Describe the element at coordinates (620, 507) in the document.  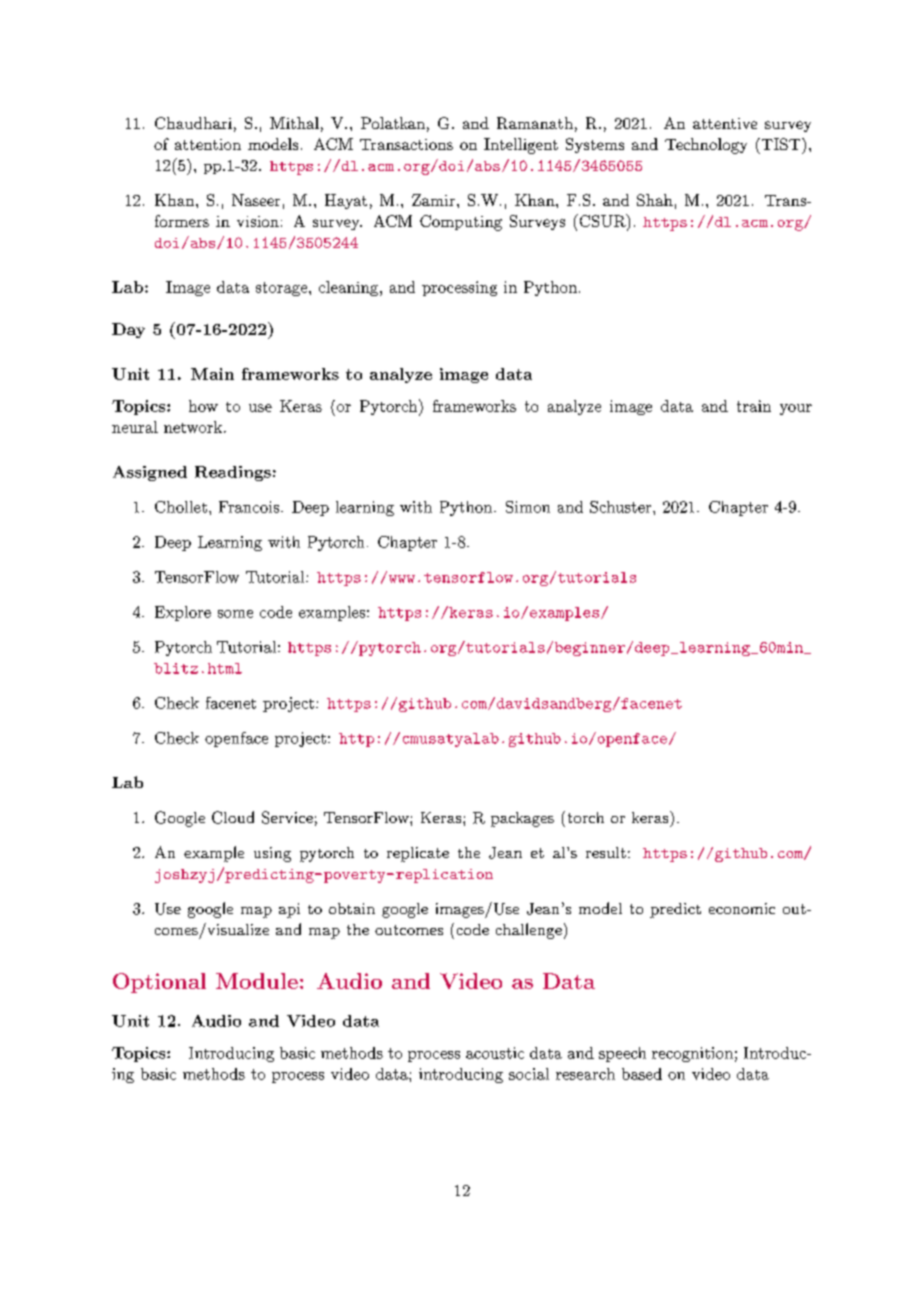
I see `Schuster` at that location.
